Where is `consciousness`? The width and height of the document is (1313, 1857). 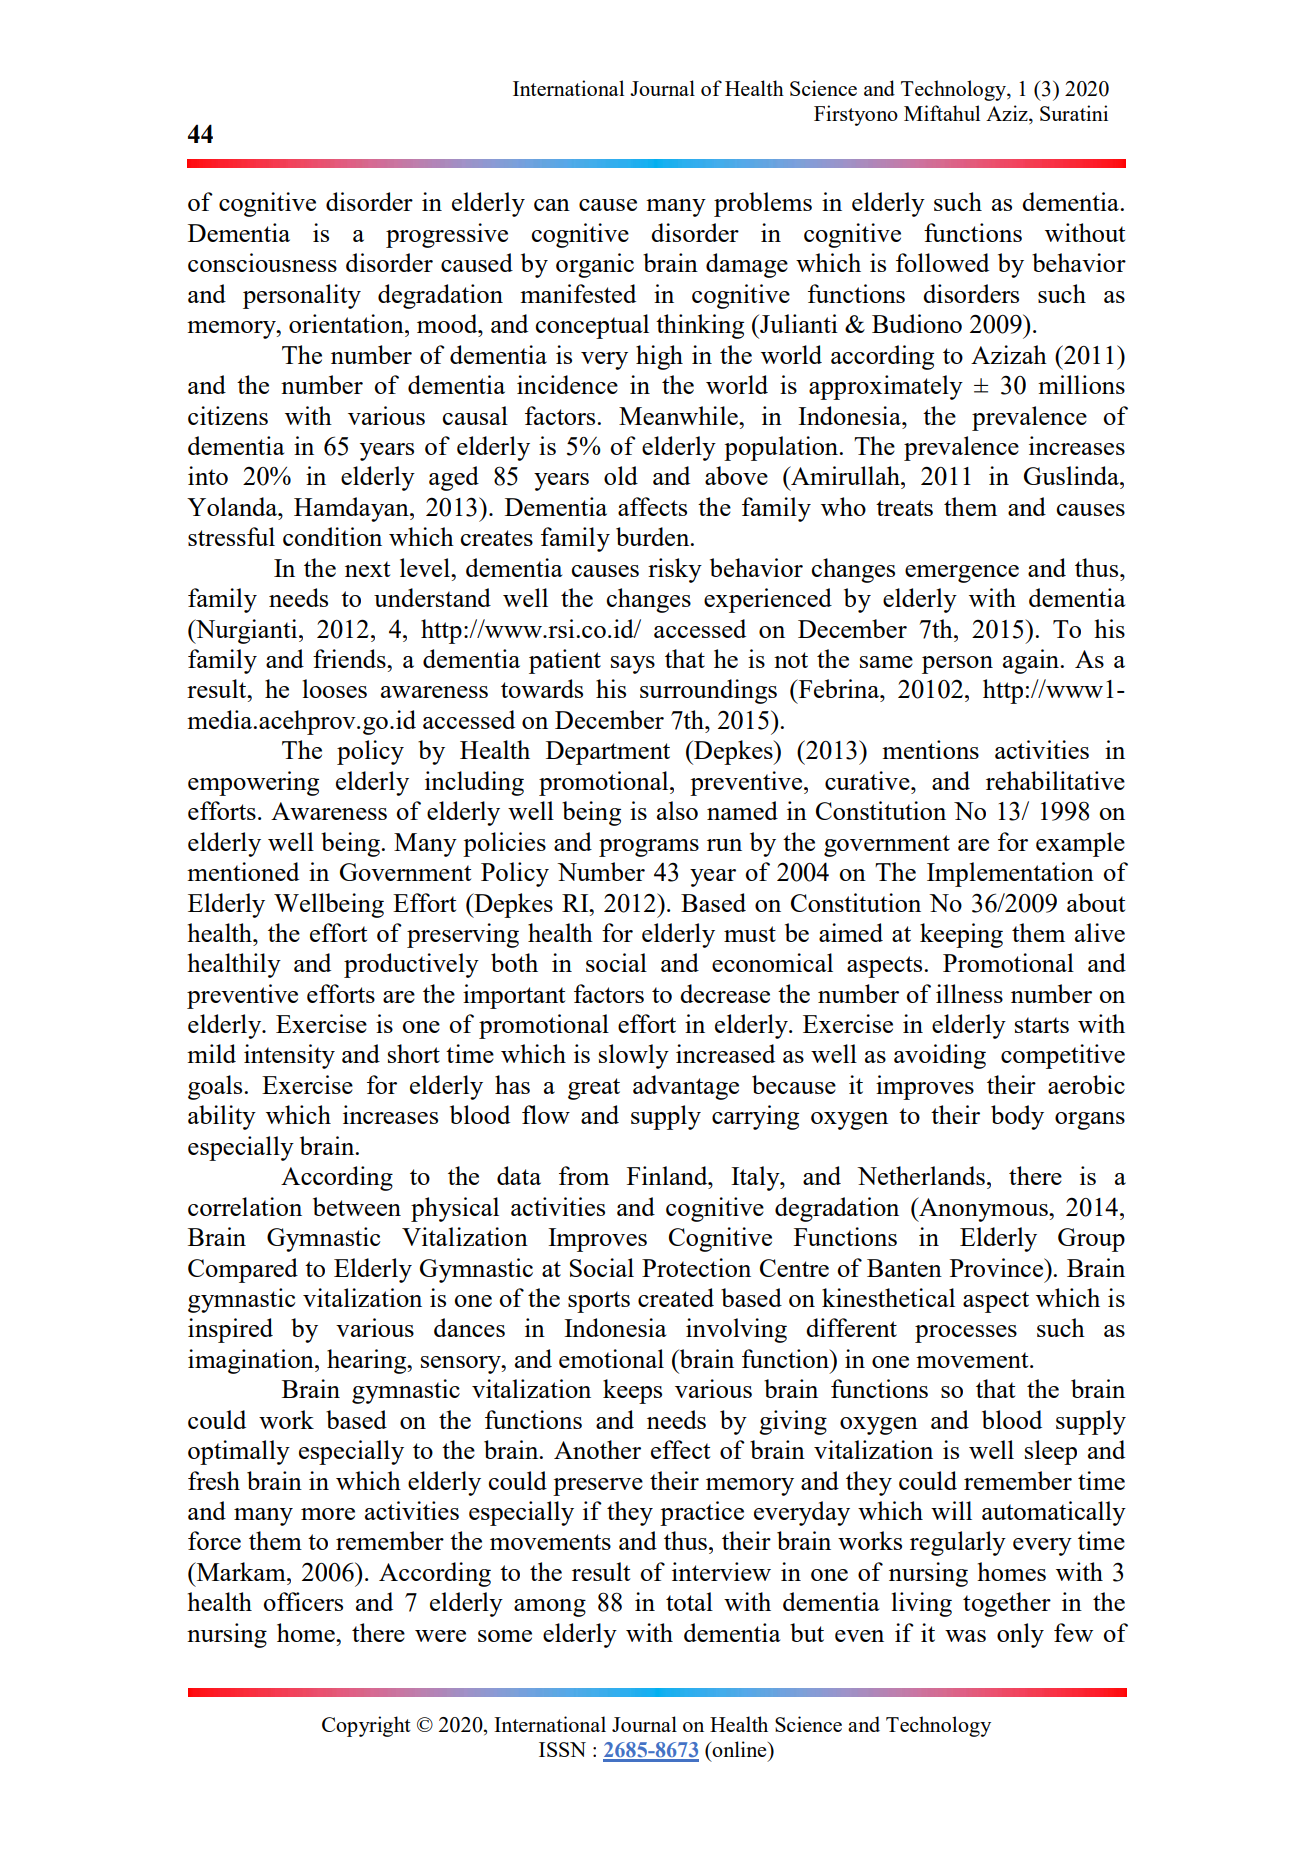
consciousness is located at coordinates (262, 262).
